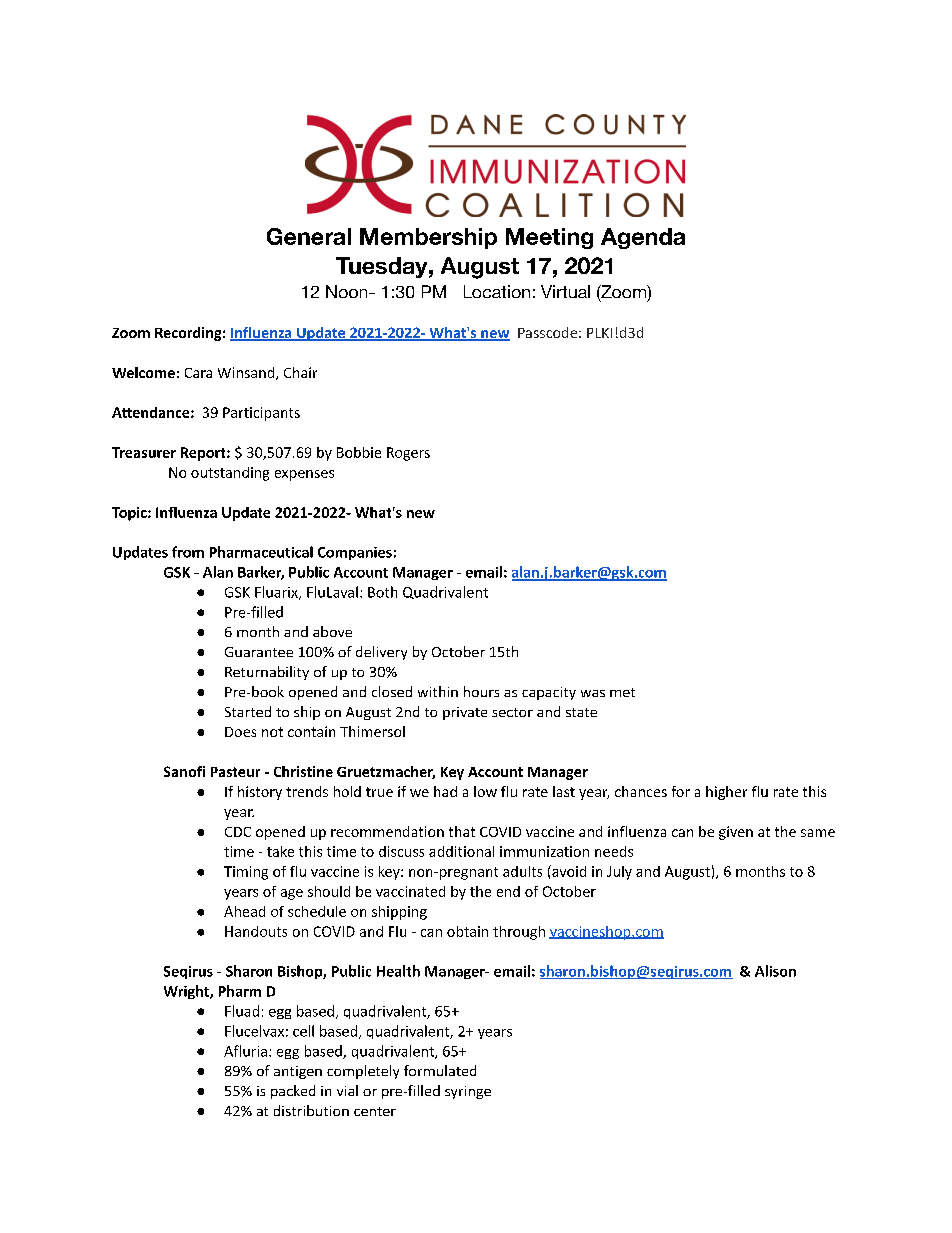 The width and height of the page is (952, 1233). What do you see at coordinates (309, 236) in the page?
I see `General` at bounding box center [309, 236].
